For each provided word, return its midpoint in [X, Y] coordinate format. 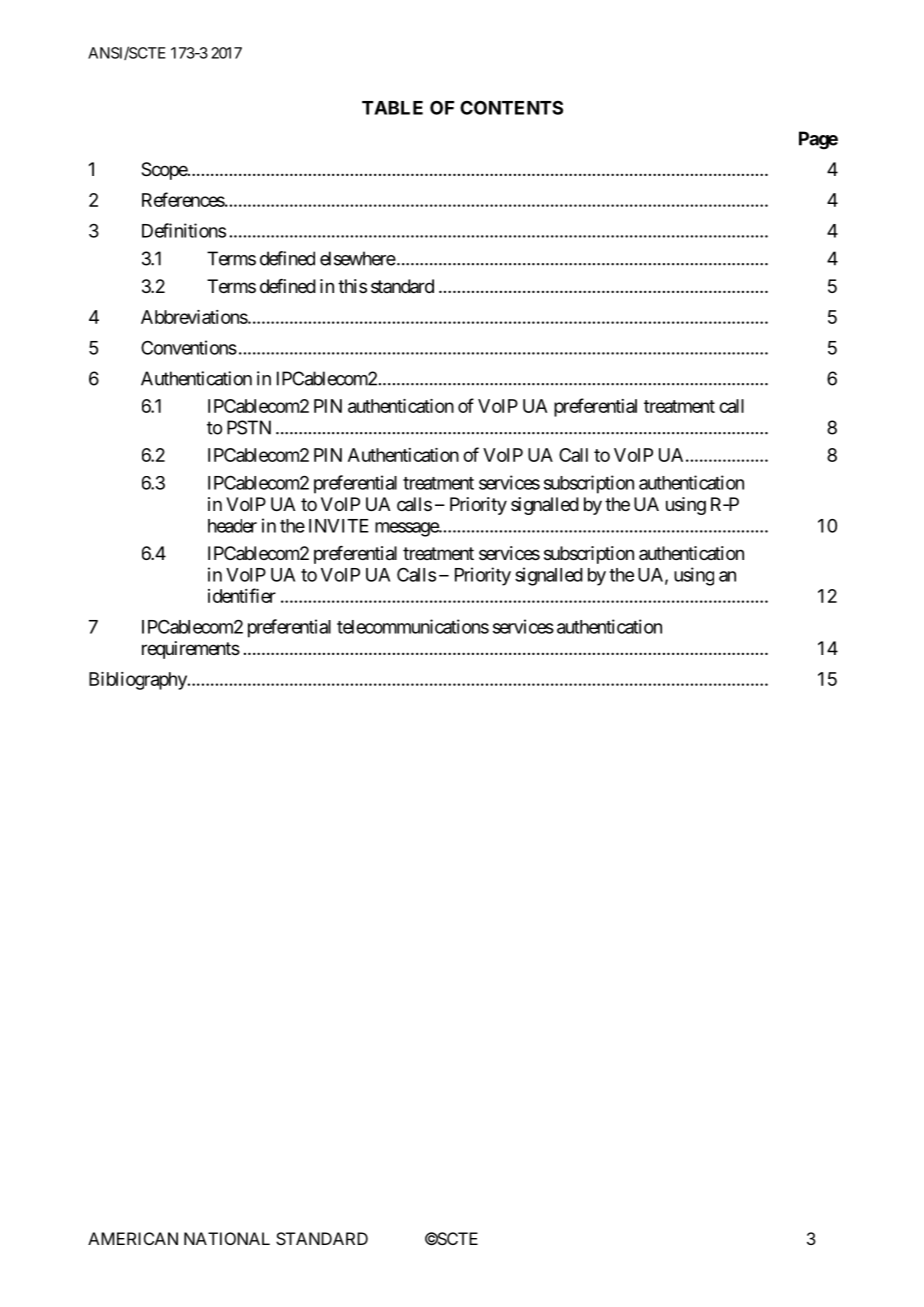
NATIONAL [227, 1238]
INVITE [339, 526]
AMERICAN [133, 1238]
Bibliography [138, 681]
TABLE [392, 108]
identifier [242, 595]
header [232, 526]
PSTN [249, 427]
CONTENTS [511, 107]
